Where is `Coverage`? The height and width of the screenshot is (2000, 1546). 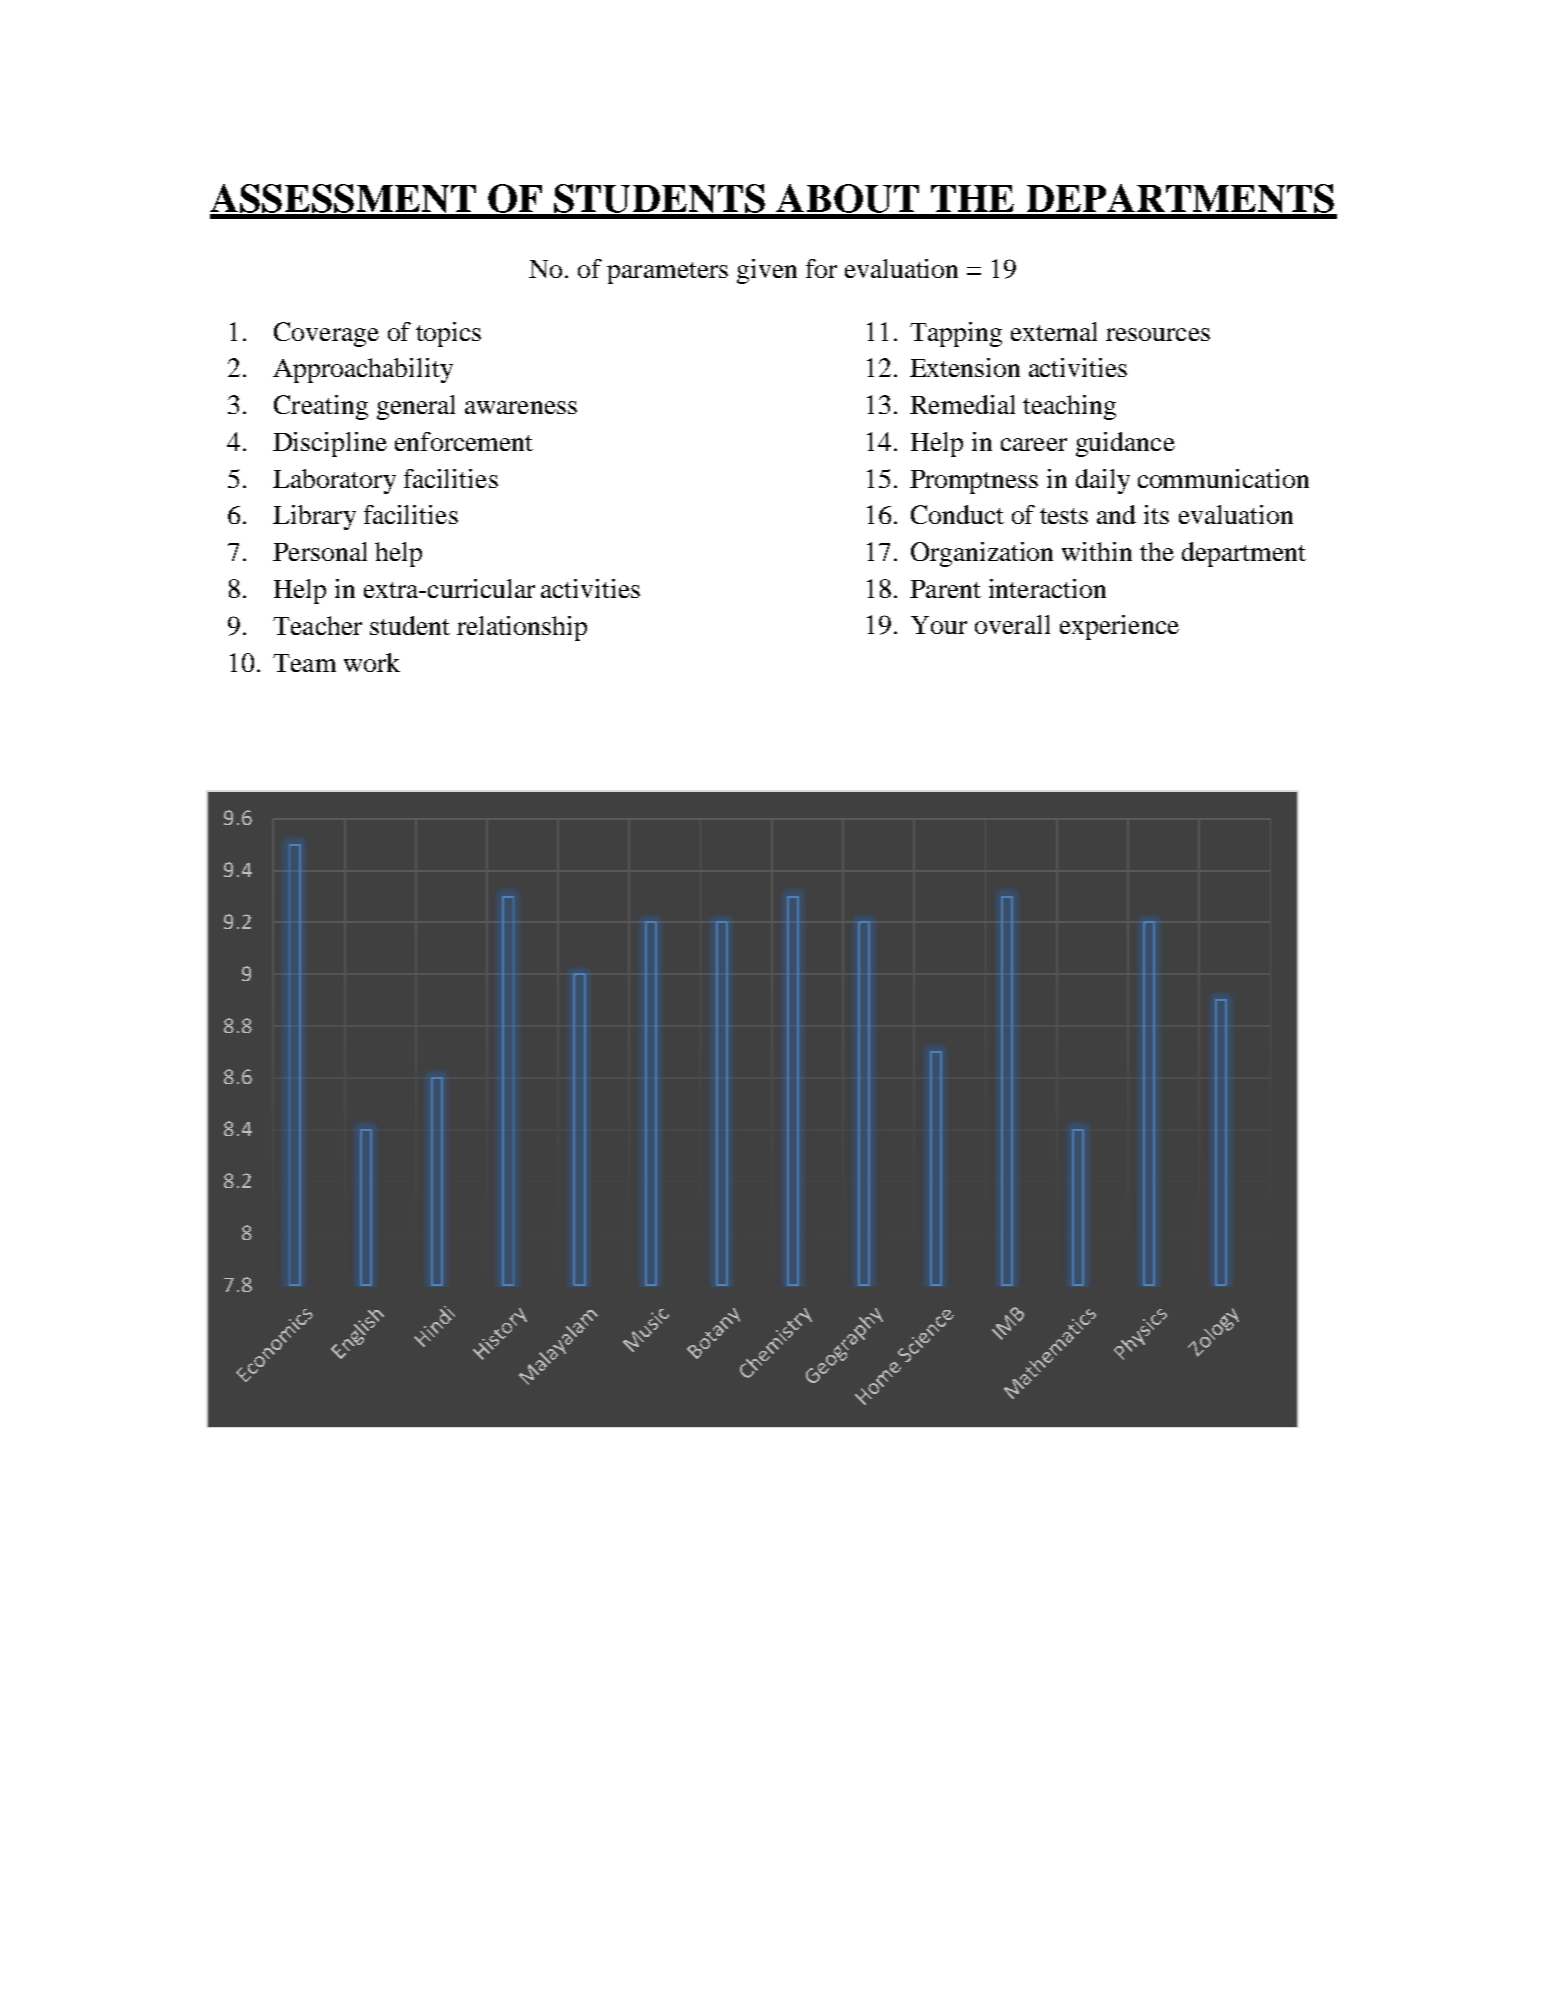
Coverage is located at coordinates (326, 334).
